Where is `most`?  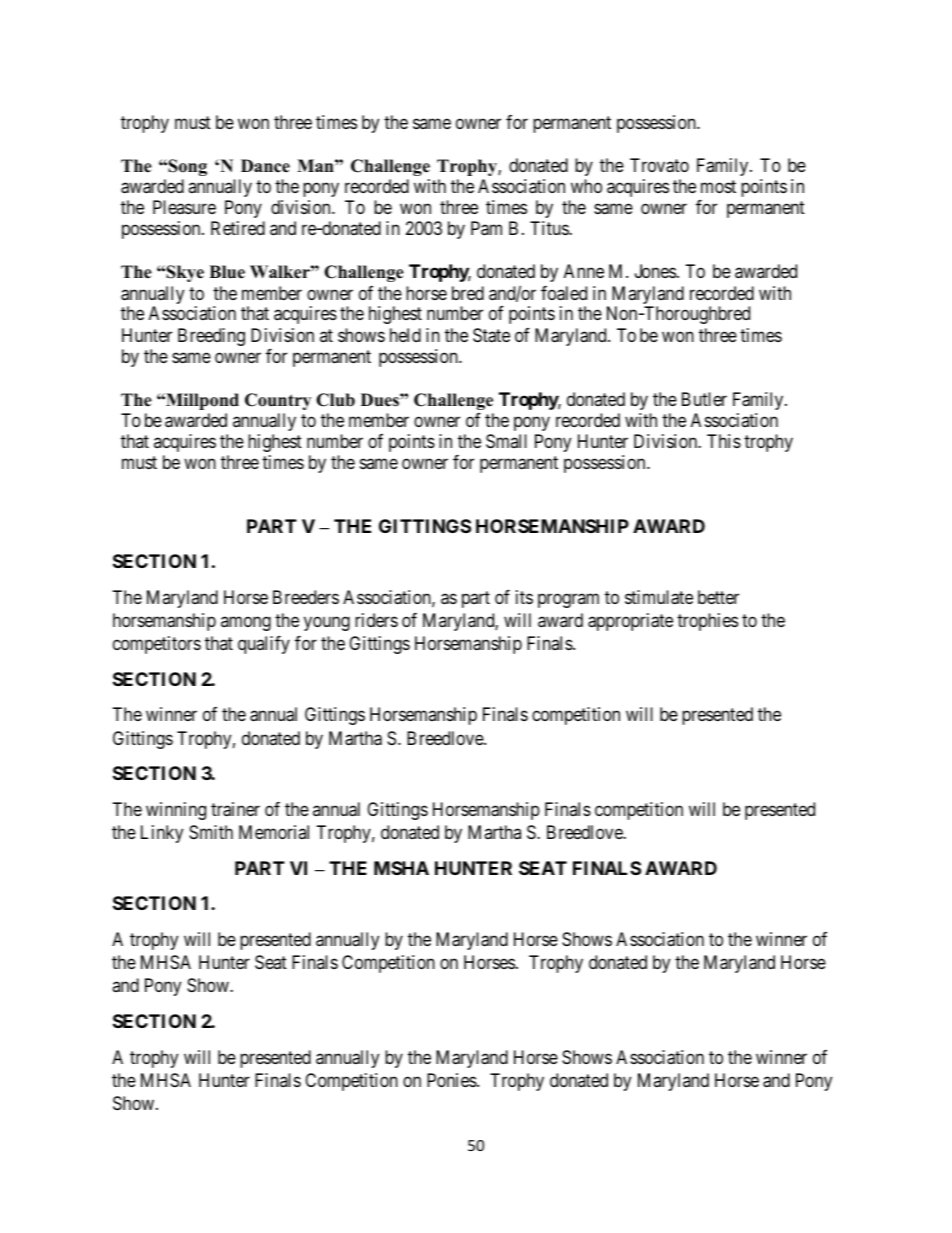
most is located at coordinates (718, 186).
